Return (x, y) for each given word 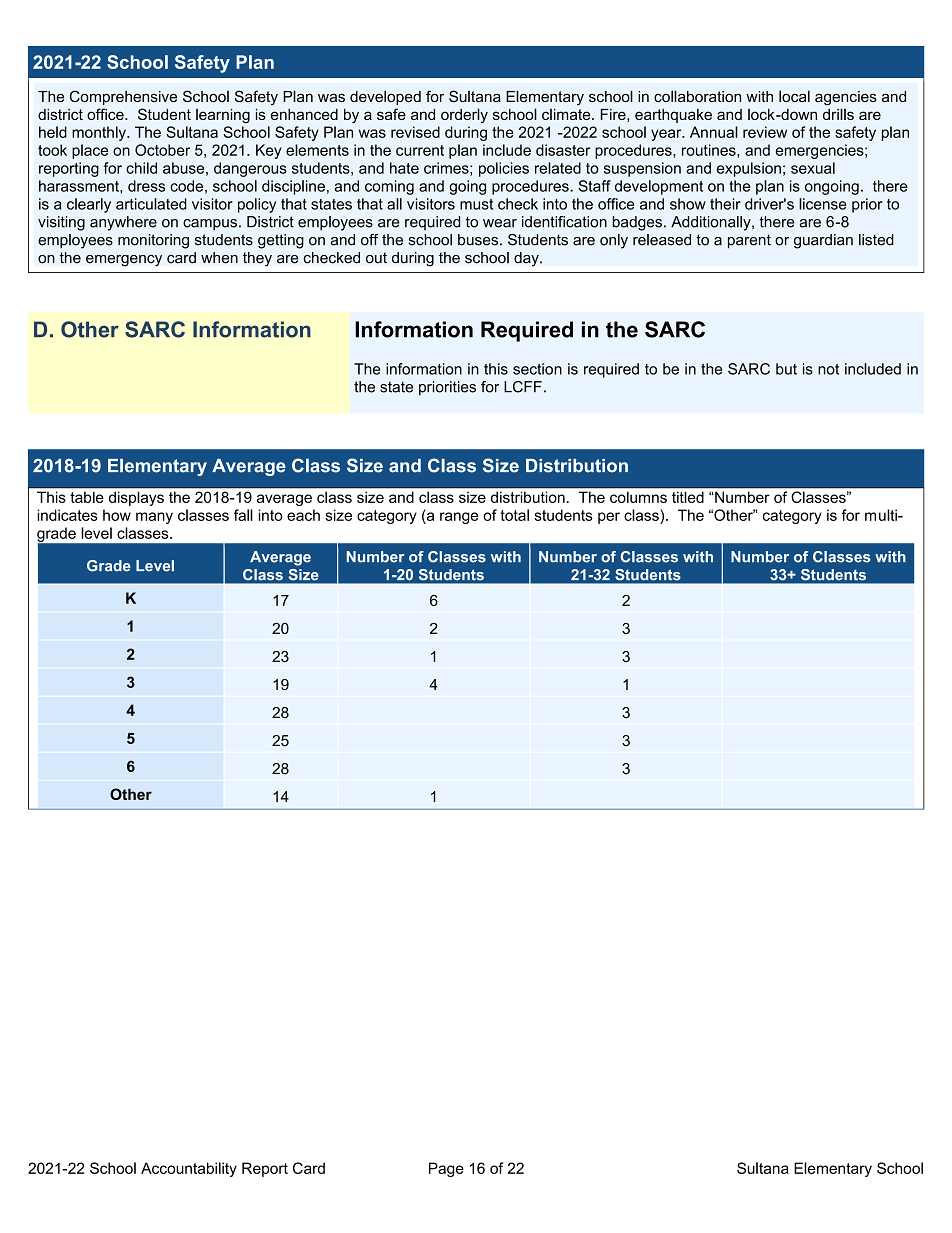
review (765, 132)
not (828, 369)
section (537, 369)
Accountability (189, 1169)
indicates (67, 515)
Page (446, 1169)
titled (688, 497)
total (514, 515)
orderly (464, 115)
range (459, 518)
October (162, 150)
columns (638, 497)
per (609, 518)
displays (136, 499)
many (154, 518)
